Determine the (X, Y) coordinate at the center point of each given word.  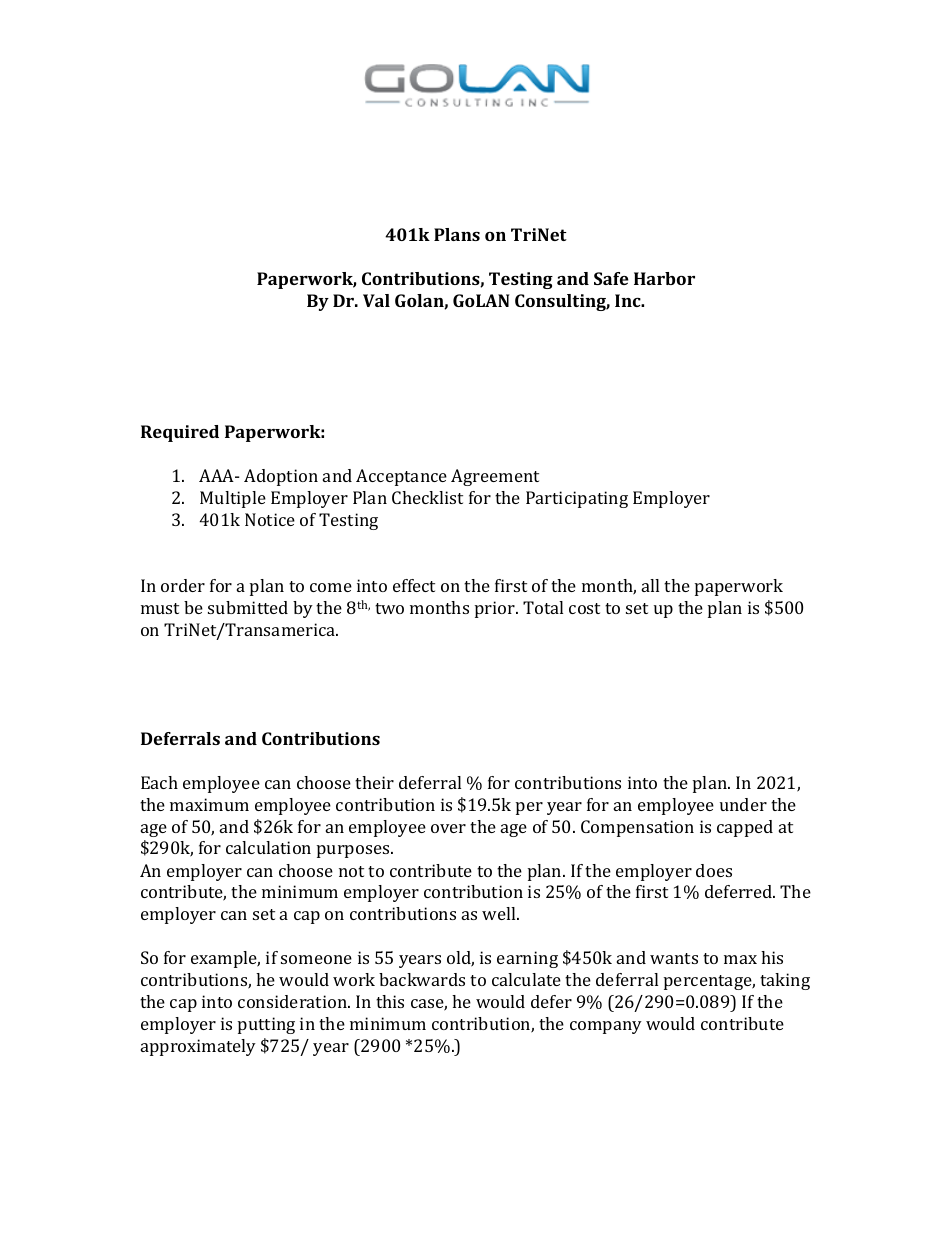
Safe (611, 278)
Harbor (664, 278)
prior (496, 609)
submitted (248, 607)
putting (266, 1025)
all (650, 585)
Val (376, 300)
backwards (422, 979)
